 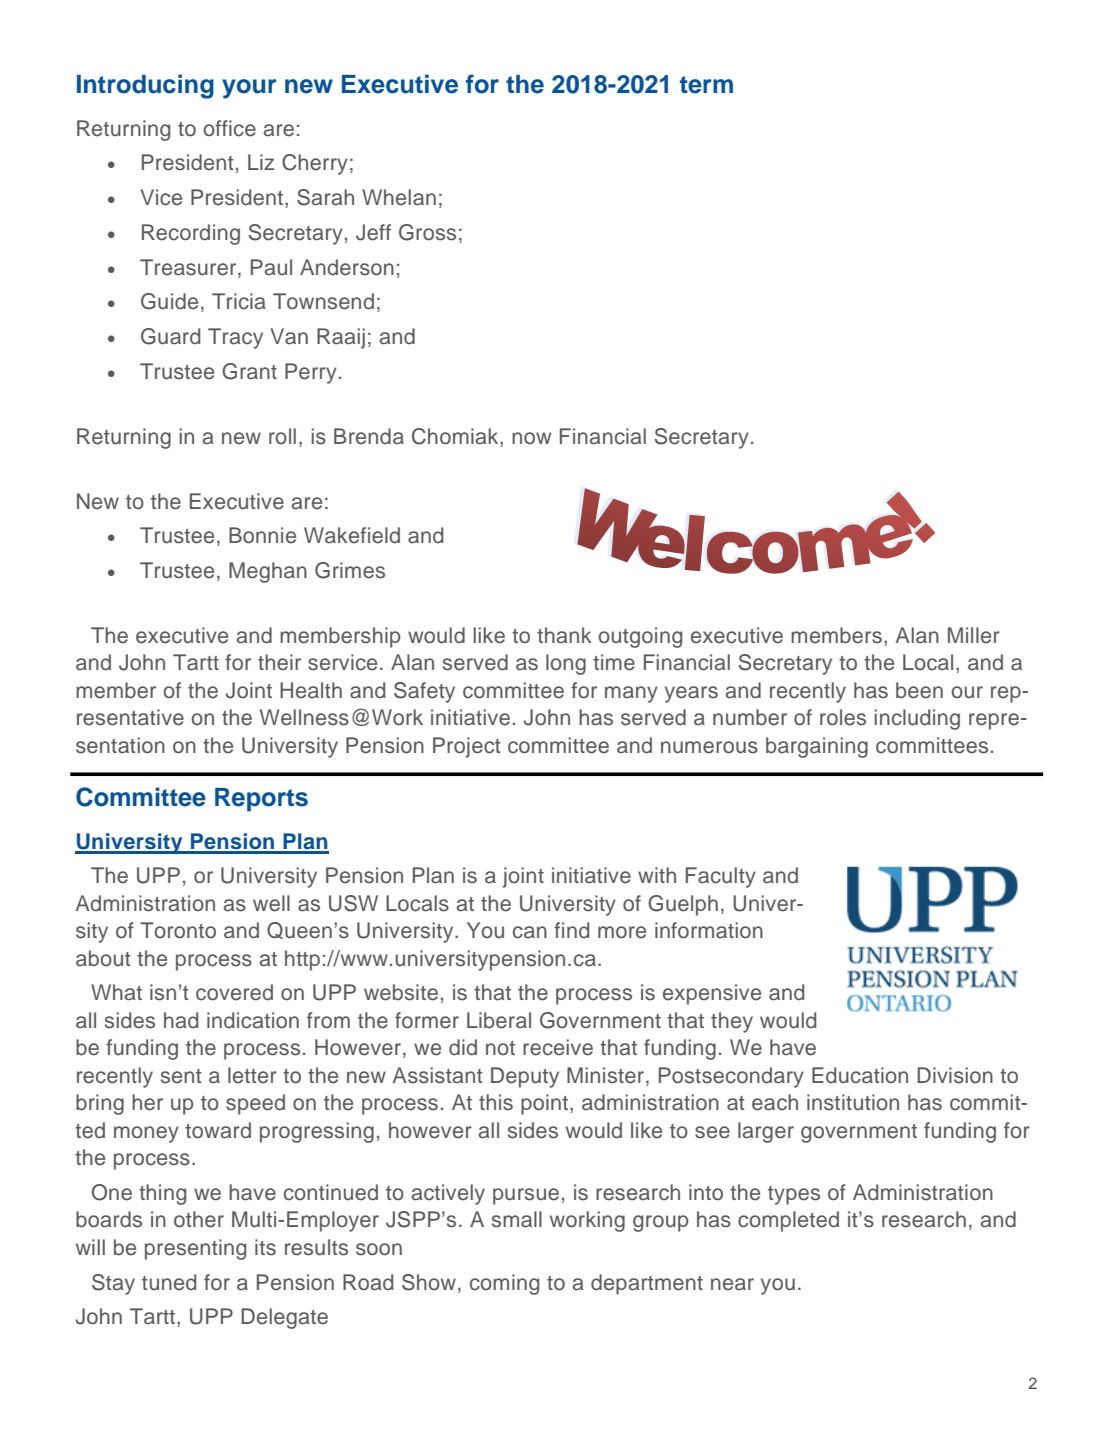 What do you see at coordinates (788, 1221) in the image?
I see `completed` at bounding box center [788, 1221].
